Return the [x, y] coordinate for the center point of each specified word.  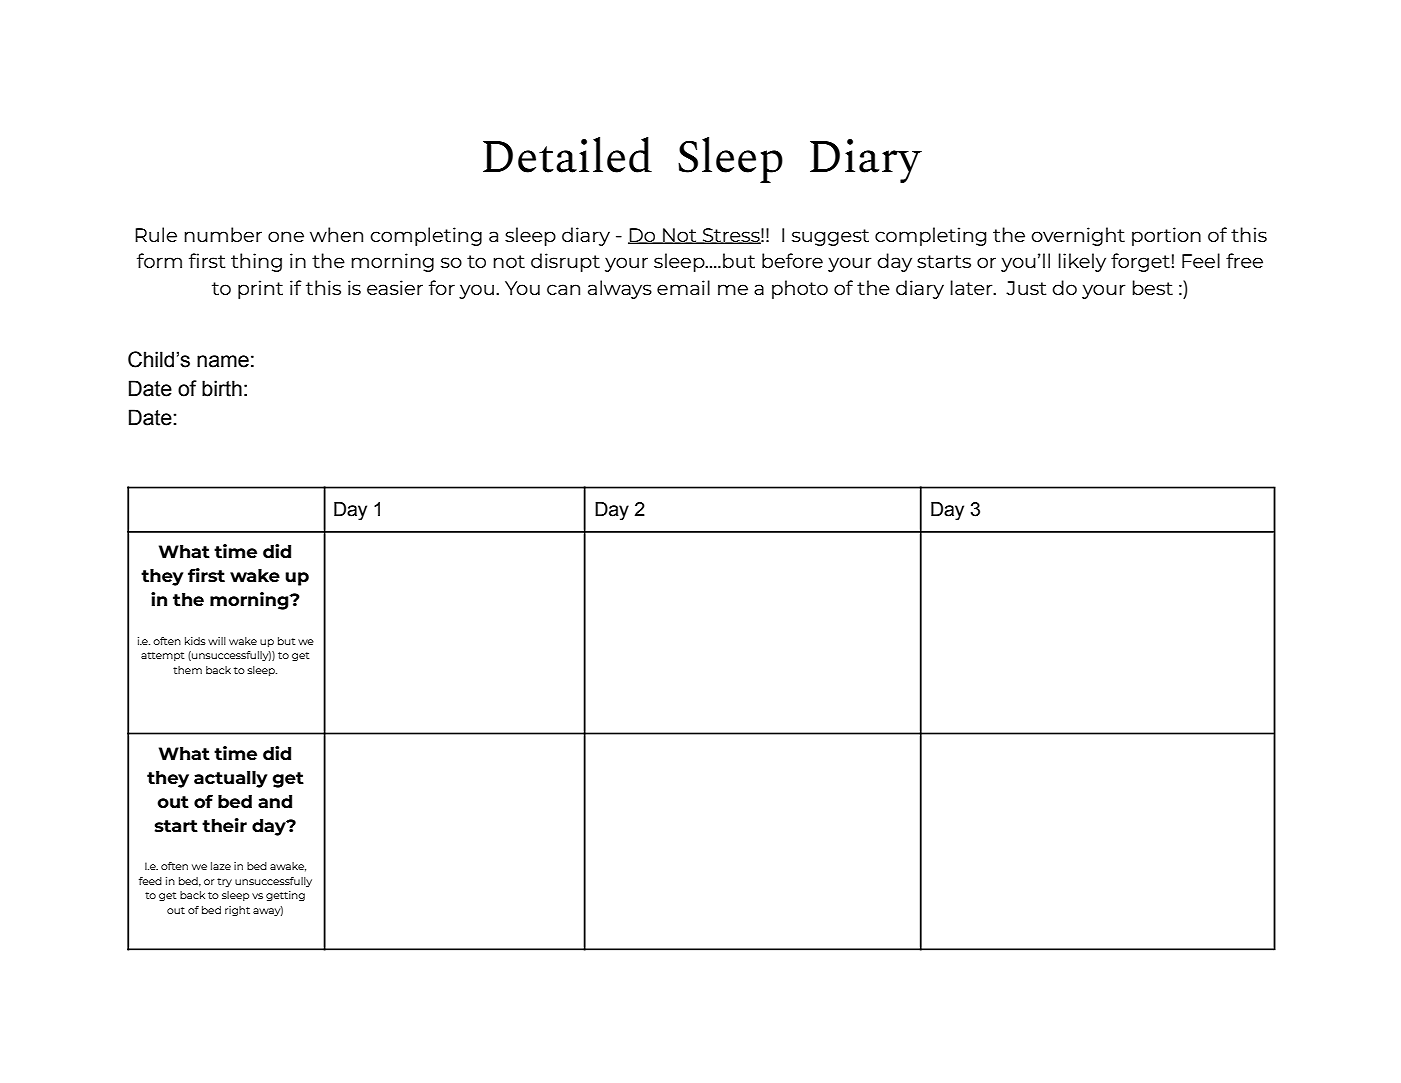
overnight [1078, 236]
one [286, 236]
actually [230, 779]
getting [285, 896]
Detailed [567, 155]
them [187, 670]
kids [195, 641]
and [275, 801]
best [1152, 287]
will [217, 641]
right [237, 911]
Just [1026, 288]
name [223, 361]
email [683, 287]
